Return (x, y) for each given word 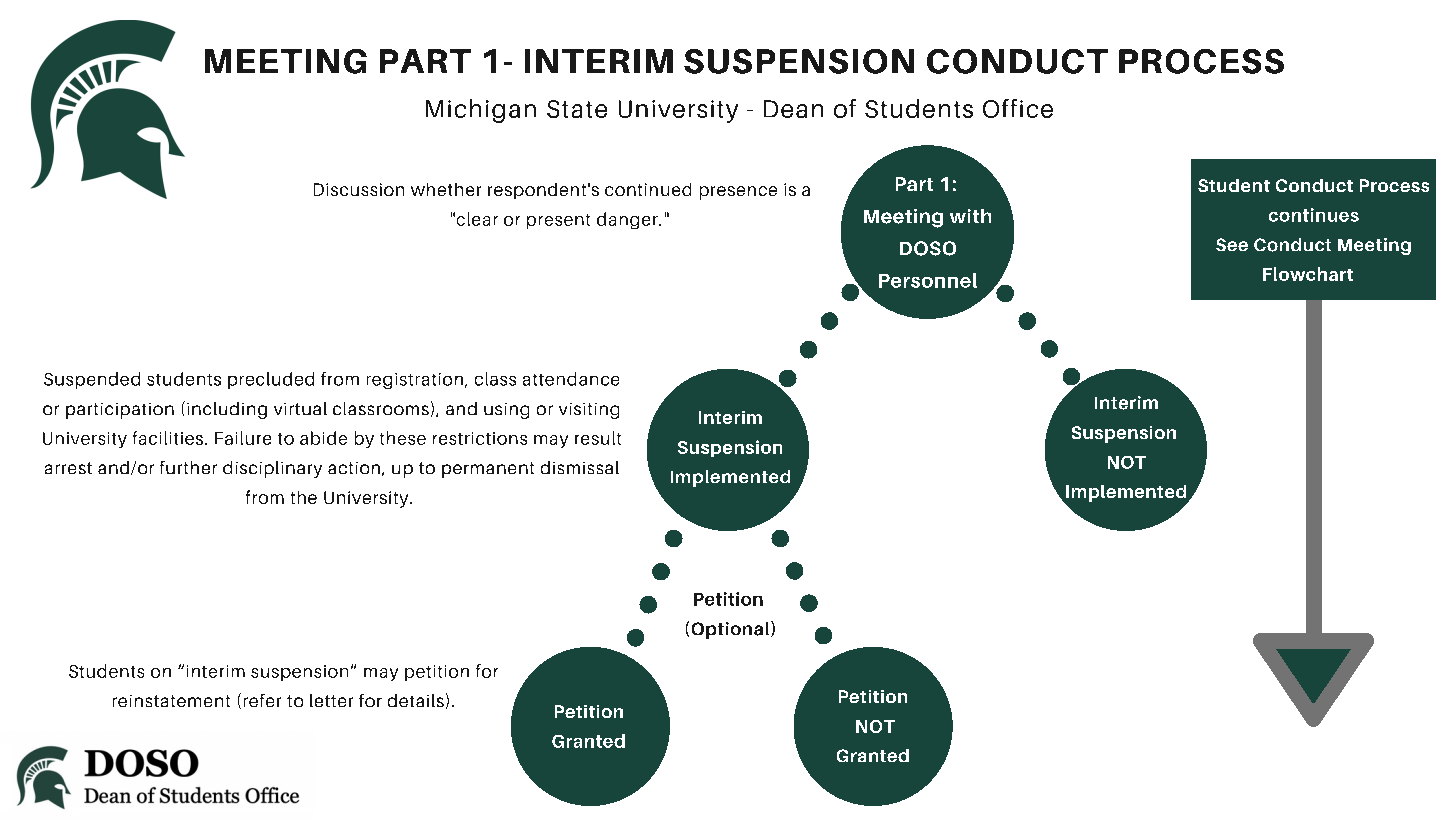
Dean (793, 109)
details (416, 700)
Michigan (481, 111)
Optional (732, 630)
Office (1018, 108)
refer (262, 700)
